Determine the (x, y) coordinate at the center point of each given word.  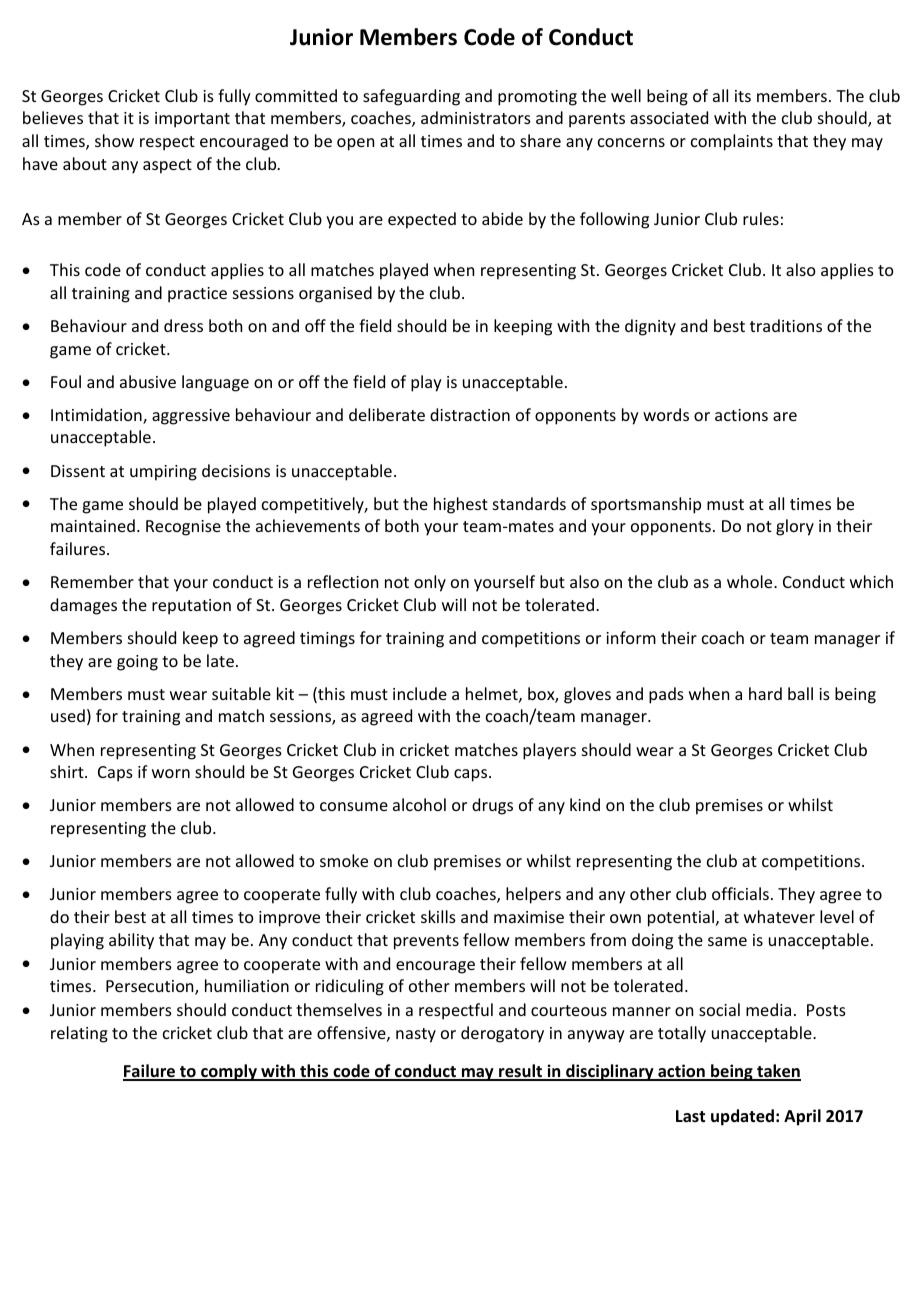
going (137, 663)
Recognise (183, 528)
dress (183, 325)
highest (461, 505)
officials (740, 893)
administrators (476, 117)
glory (795, 527)
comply (229, 1072)
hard (765, 693)
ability (131, 941)
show (114, 140)
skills (438, 916)
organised (335, 294)
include (420, 693)
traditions (786, 325)
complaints (732, 142)
